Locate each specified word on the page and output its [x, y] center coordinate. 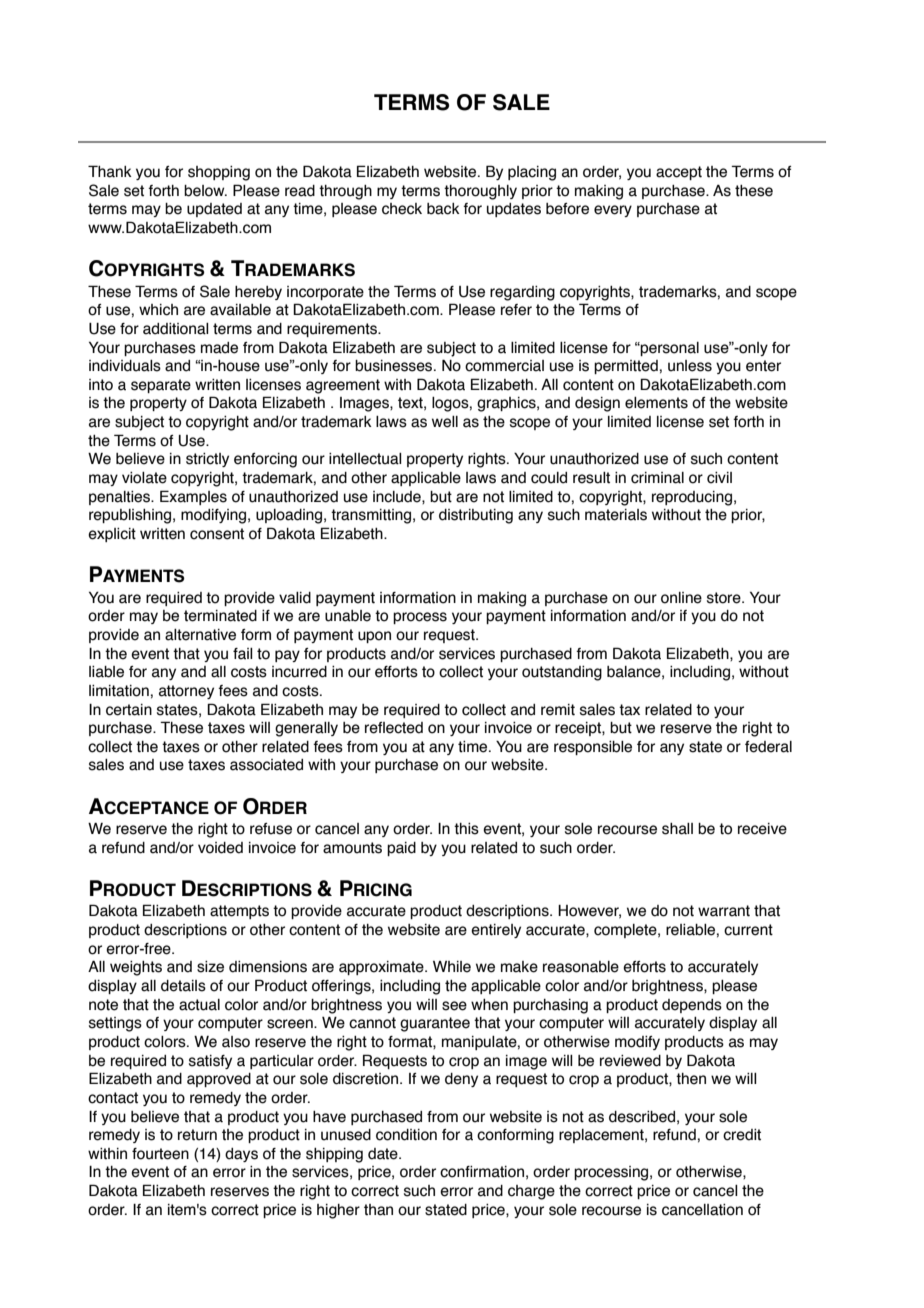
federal [768, 747]
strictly [207, 460]
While [452, 967]
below [205, 191]
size [210, 967]
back [443, 209]
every [613, 211]
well [445, 422]
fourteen [160, 1154]
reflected [394, 728]
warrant [724, 911]
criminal [657, 478]
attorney [186, 692]
